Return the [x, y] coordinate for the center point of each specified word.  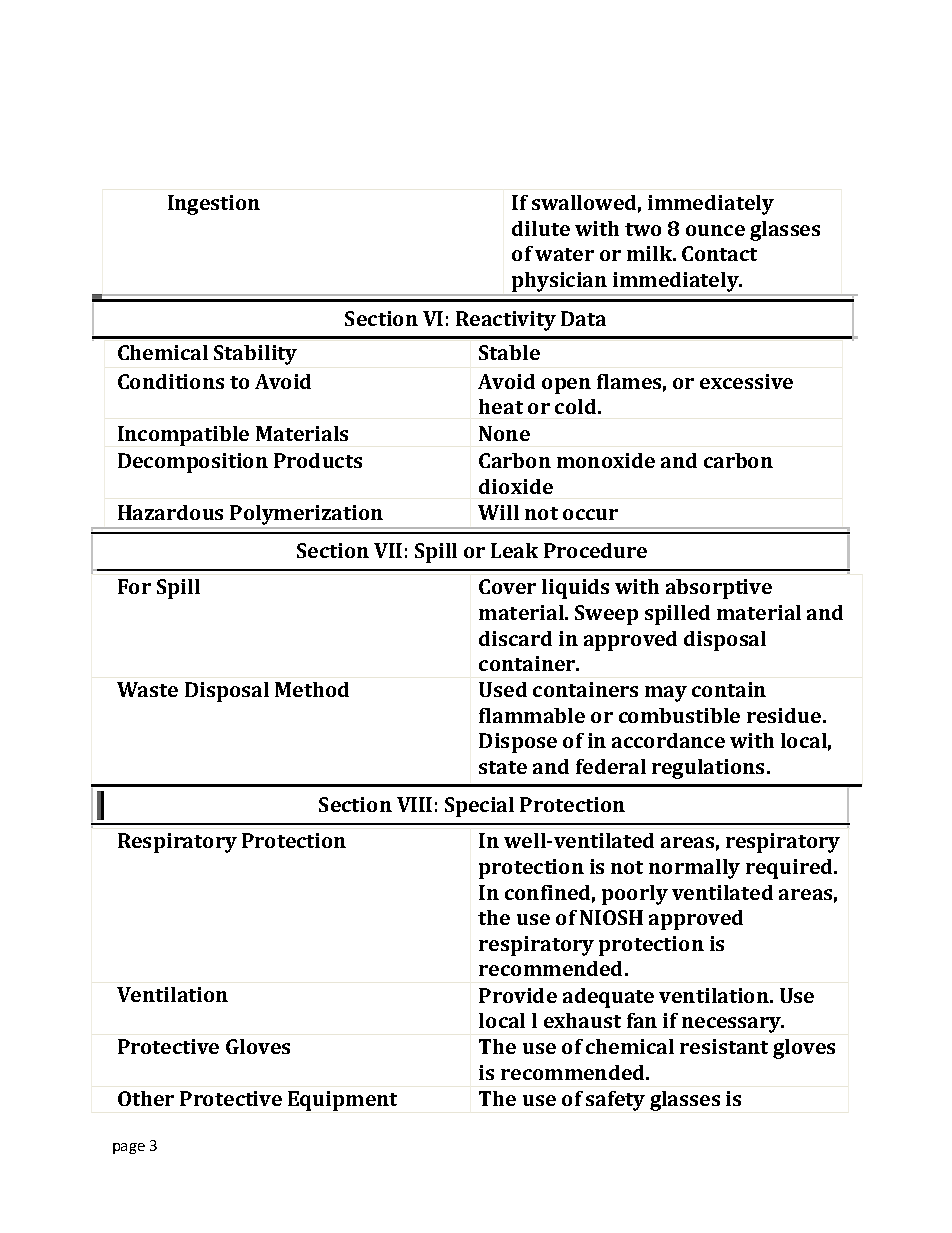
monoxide [606, 460]
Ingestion [214, 205]
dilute [541, 228]
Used [503, 689]
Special [479, 807]
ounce [715, 230]
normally [694, 869]
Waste [147, 689]
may [666, 694]
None [504, 433]
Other [146, 1098]
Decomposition [193, 463]
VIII [414, 804]
